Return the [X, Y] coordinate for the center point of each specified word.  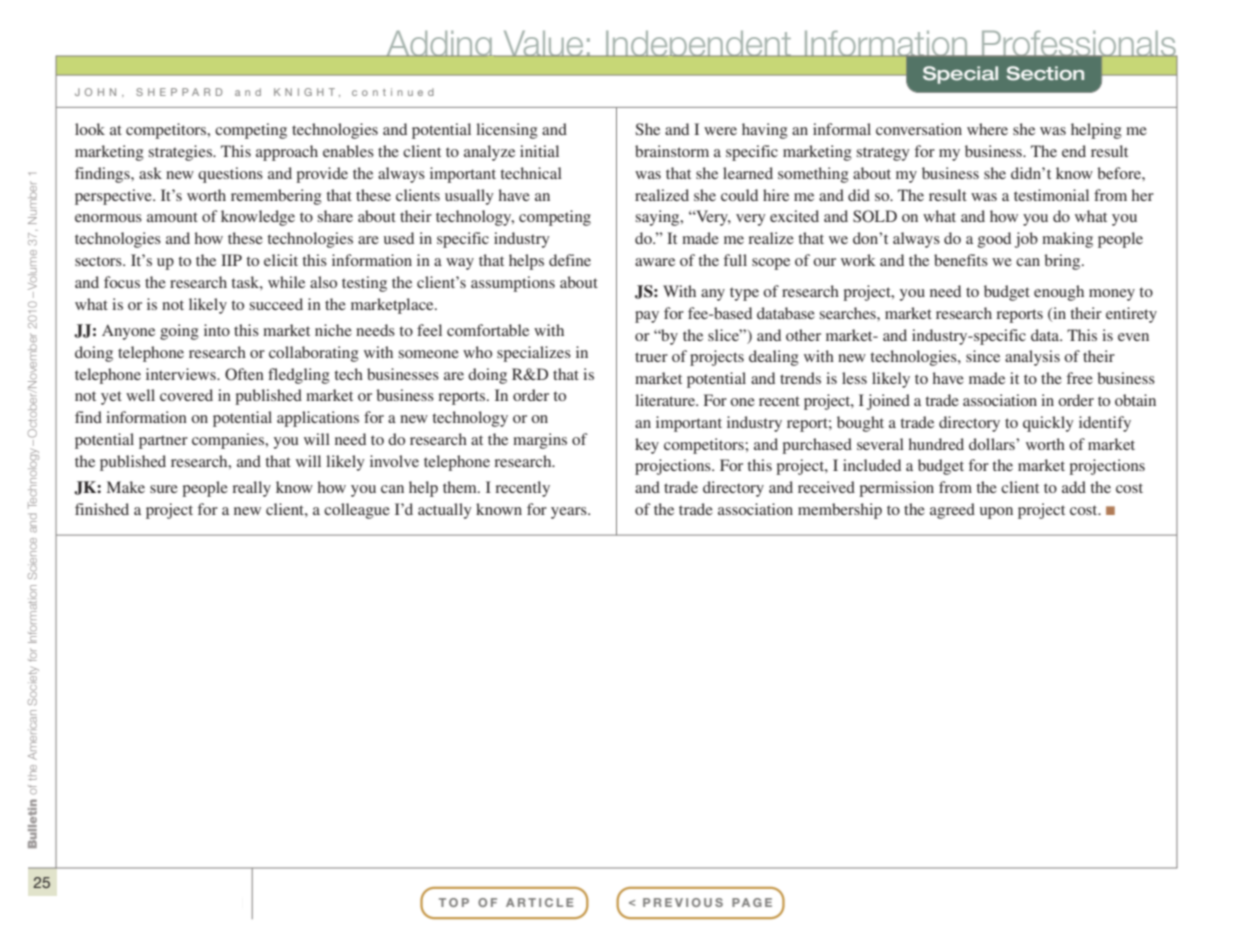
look [90, 129]
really [251, 489]
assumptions [513, 284]
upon [996, 513]
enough [1059, 293]
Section [1045, 73]
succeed [276, 304]
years [570, 513]
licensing [507, 131]
